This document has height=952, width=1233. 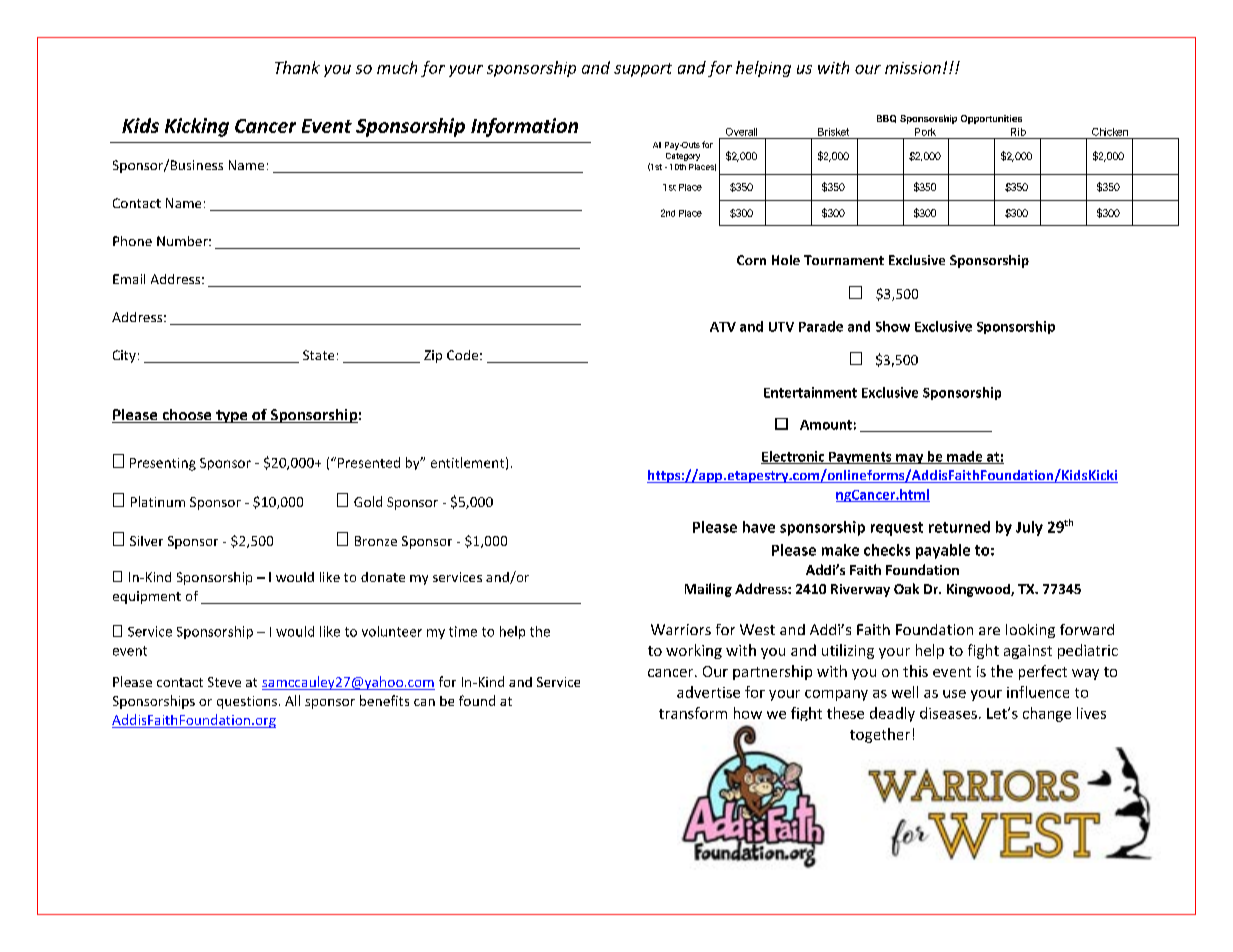 What do you see at coordinates (247, 702) in the document?
I see `questions` at bounding box center [247, 702].
